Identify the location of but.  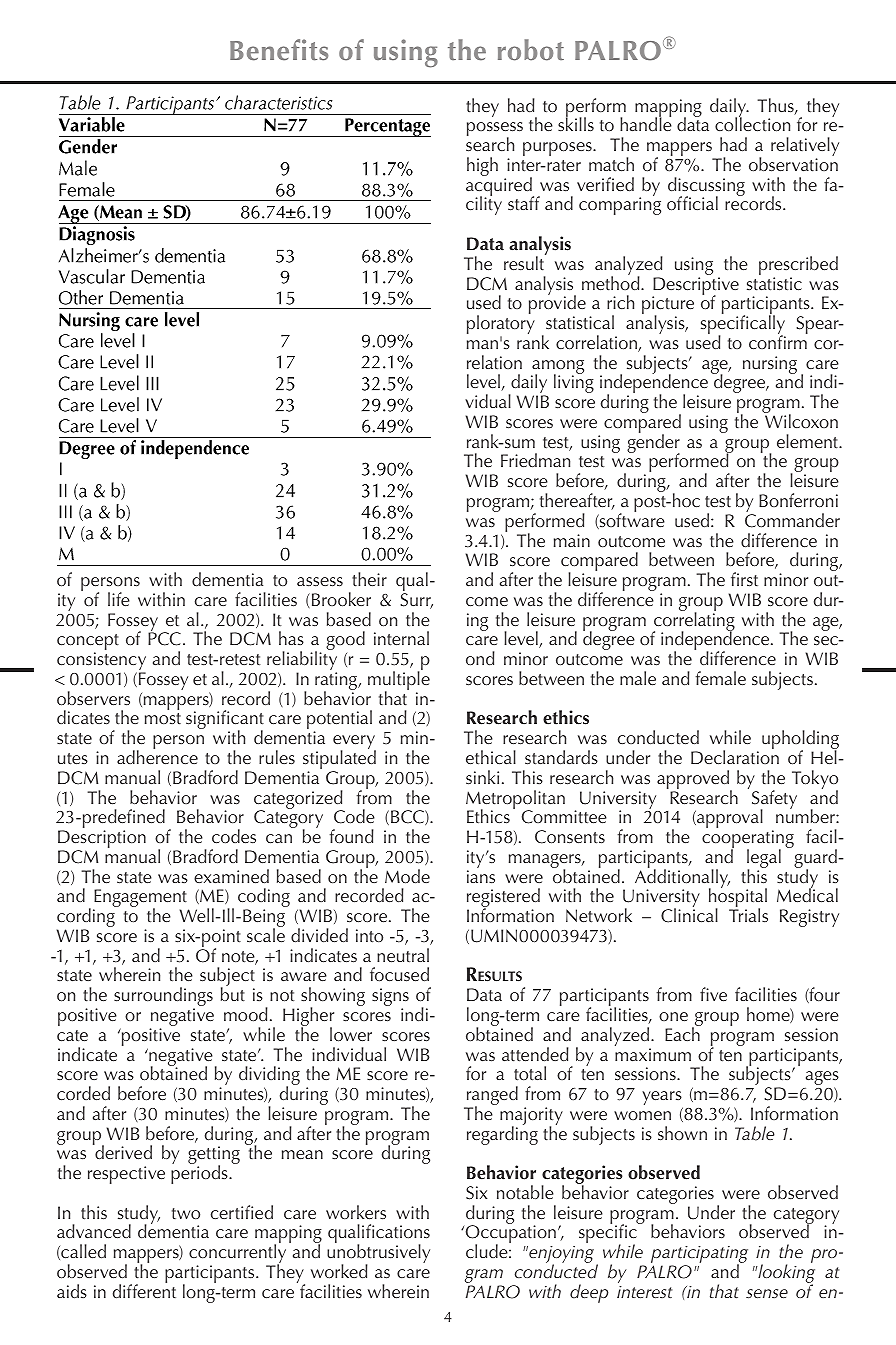
(233, 994).
